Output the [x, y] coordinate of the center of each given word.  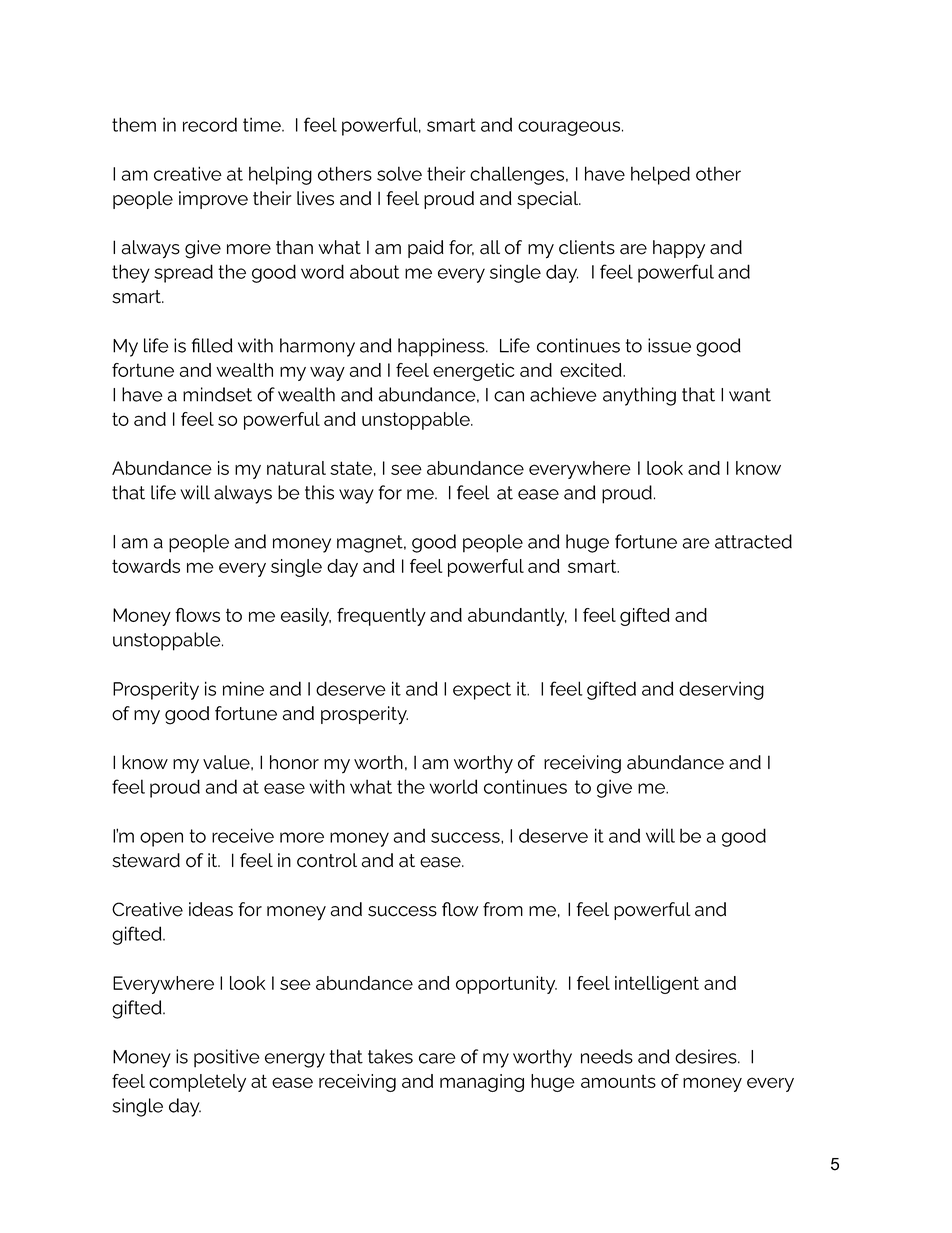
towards [146, 566]
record [210, 124]
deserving [721, 690]
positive [227, 1058]
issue [669, 345]
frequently [381, 617]
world [453, 786]
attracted [753, 541]
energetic [473, 372]
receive [243, 835]
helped [660, 175]
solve [399, 173]
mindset [217, 394]
